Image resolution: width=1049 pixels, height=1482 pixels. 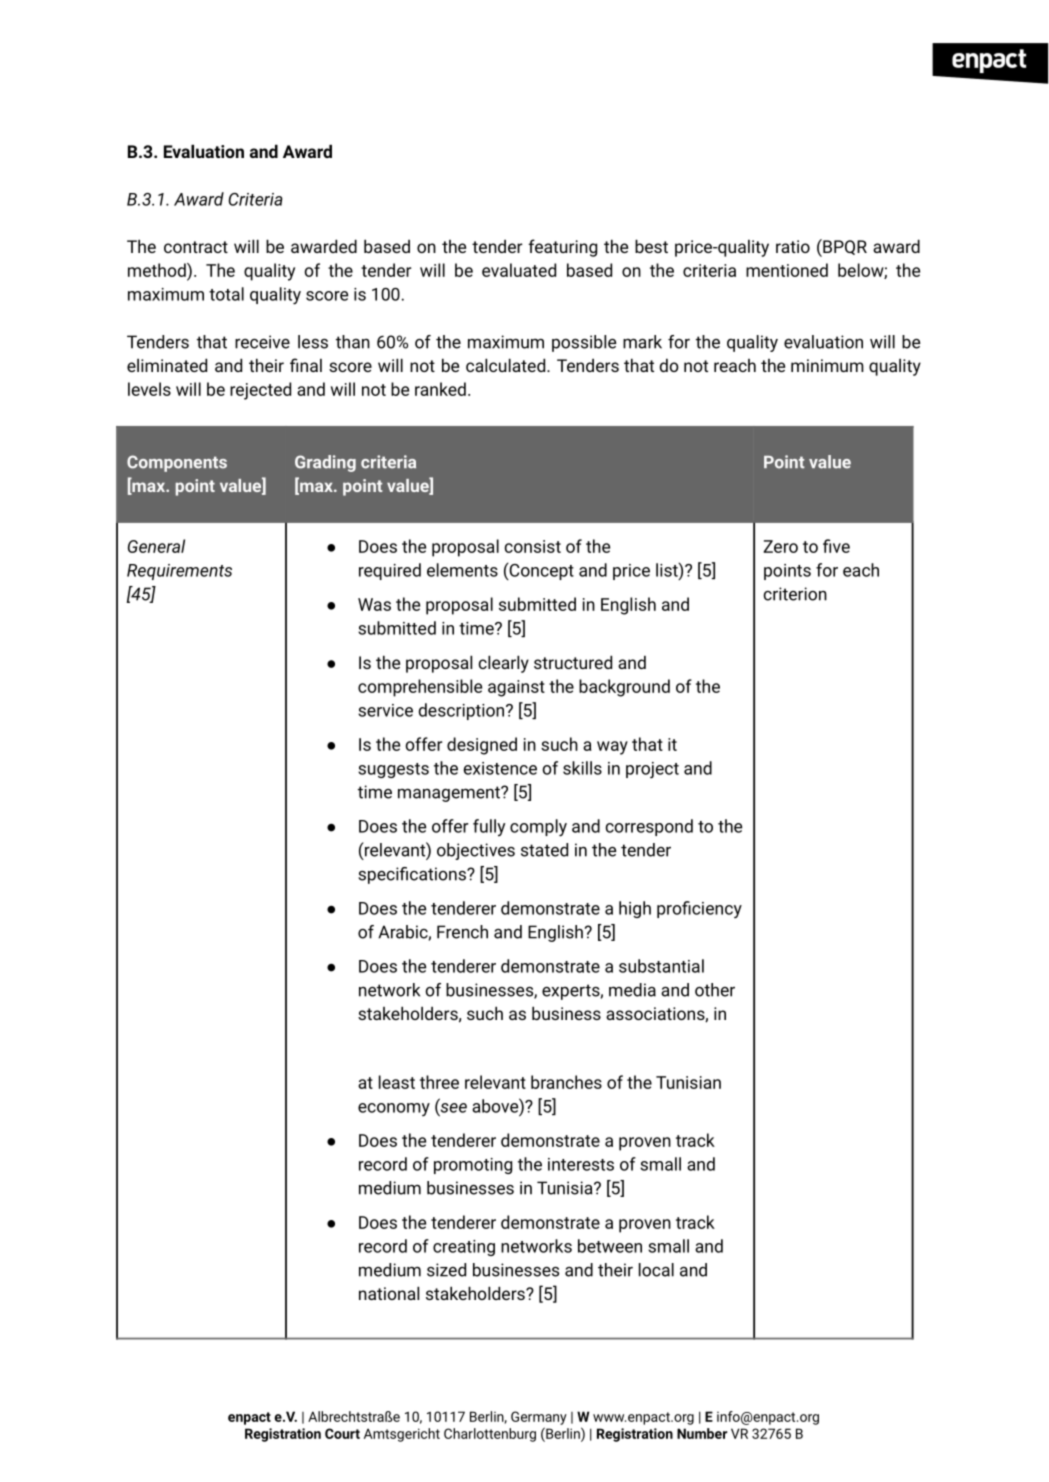 What do you see at coordinates (489, 828) in the page?
I see `fully` at bounding box center [489, 828].
